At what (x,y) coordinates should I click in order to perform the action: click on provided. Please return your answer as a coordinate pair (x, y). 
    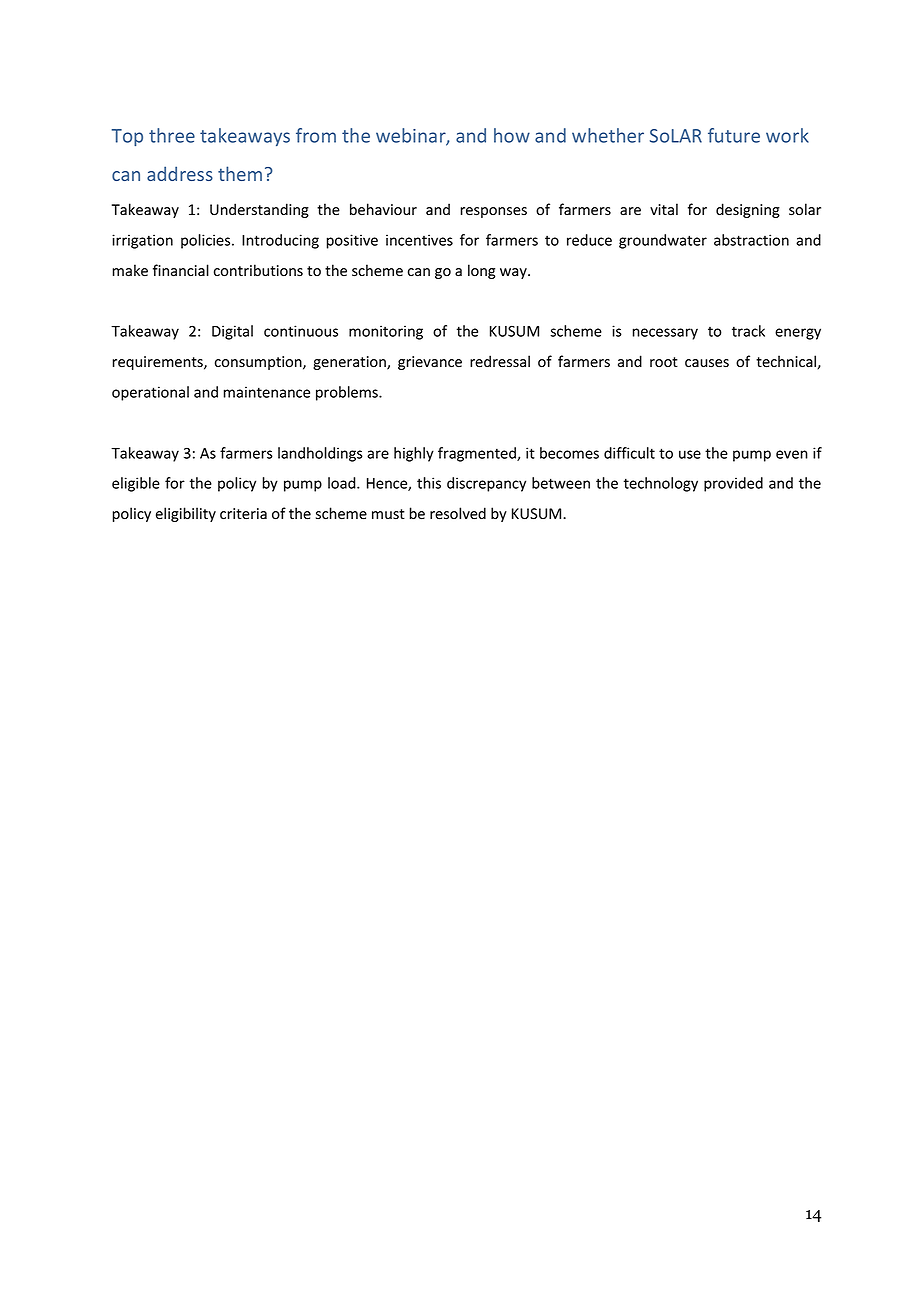
    Looking at the image, I should click on (733, 484).
